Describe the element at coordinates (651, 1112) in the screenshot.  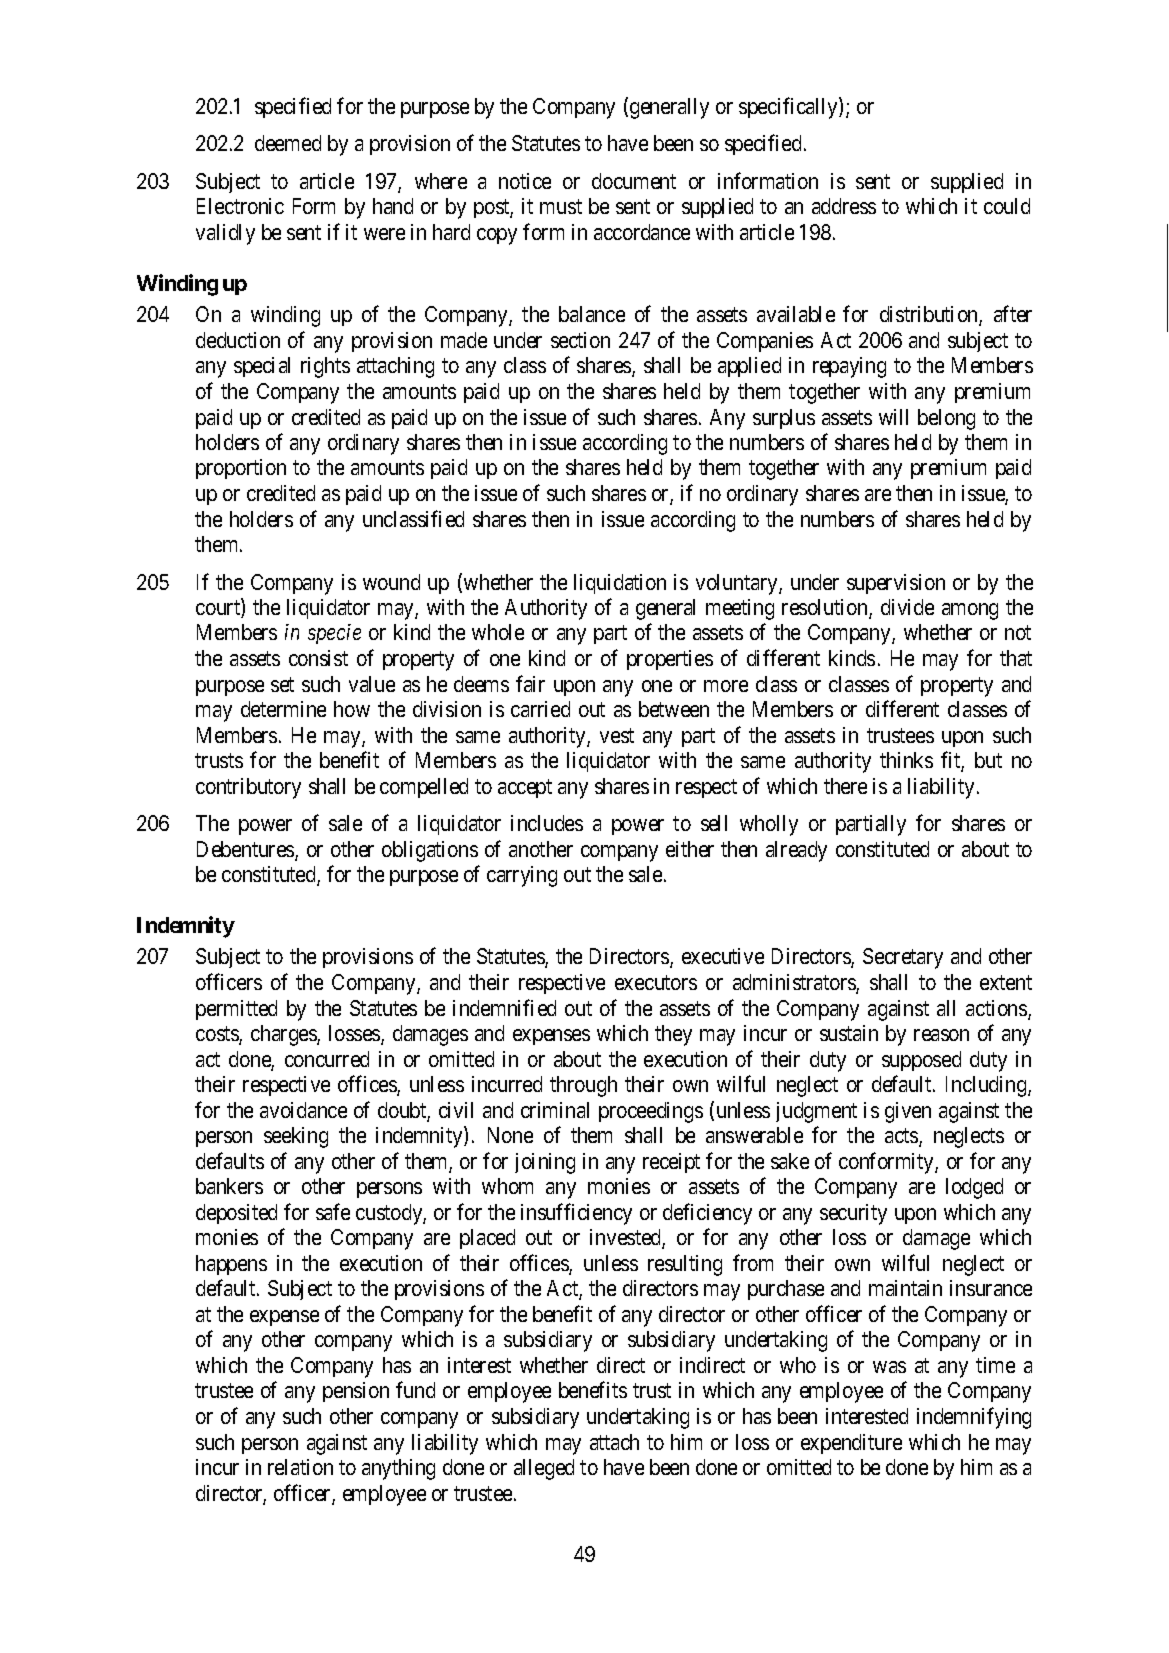
I see `proceedings` at that location.
